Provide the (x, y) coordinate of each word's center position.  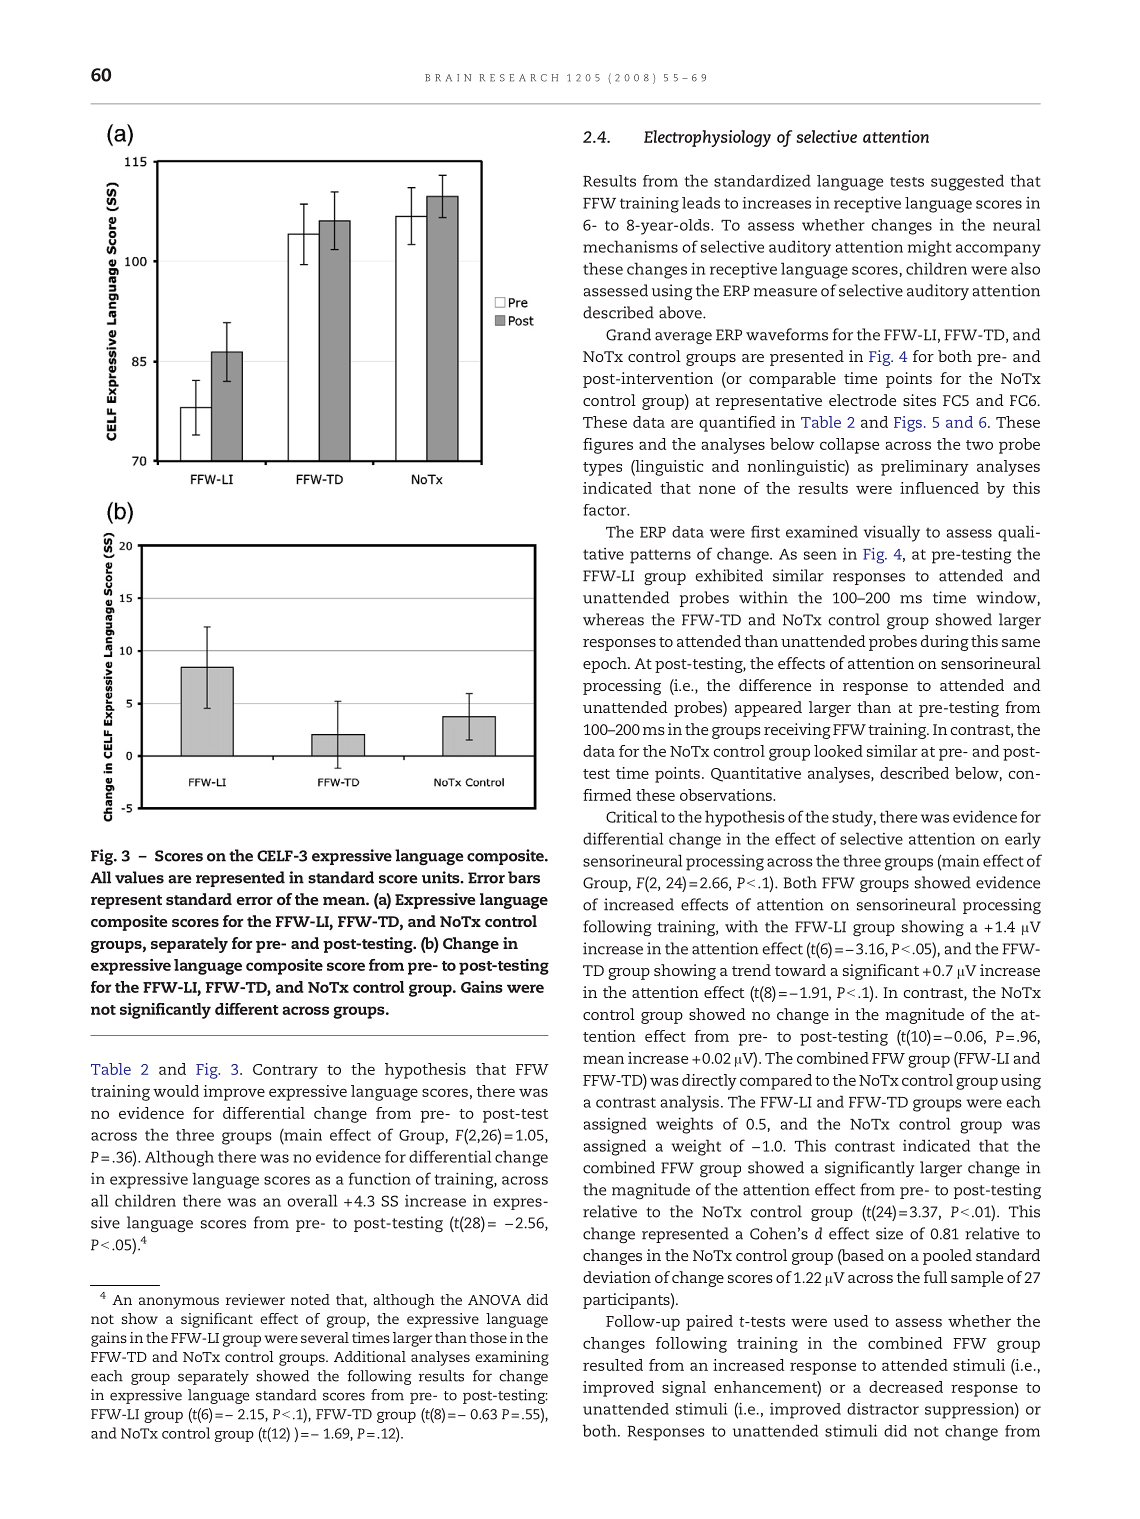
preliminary (925, 468)
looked (838, 751)
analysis (689, 1103)
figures (608, 446)
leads (701, 203)
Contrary (285, 1071)
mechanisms (630, 246)
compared (776, 1082)
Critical (631, 816)
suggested (967, 182)
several (325, 1337)
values (139, 877)
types (602, 469)
